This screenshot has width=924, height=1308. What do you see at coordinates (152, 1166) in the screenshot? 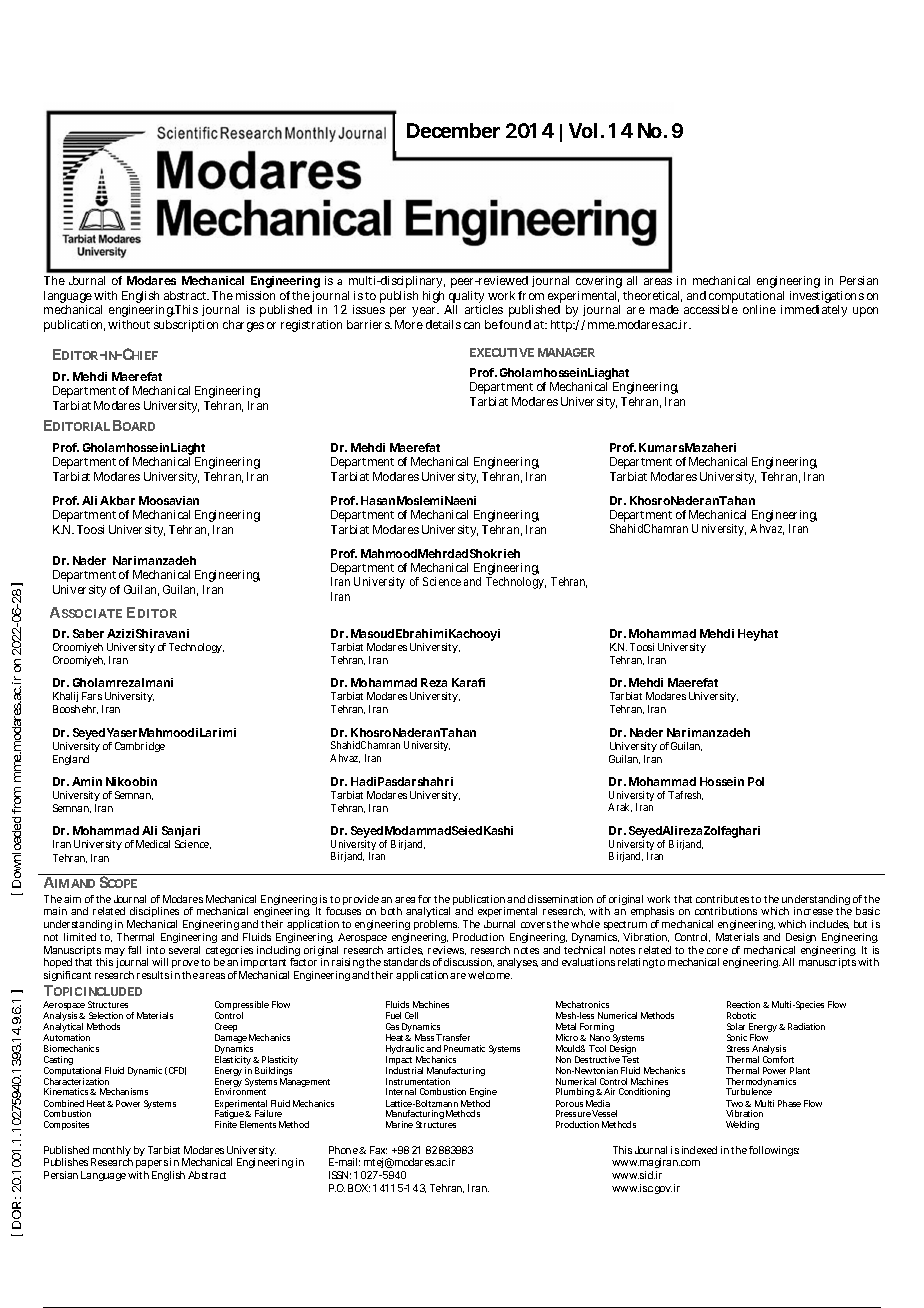
I see `papers` at bounding box center [152, 1166].
